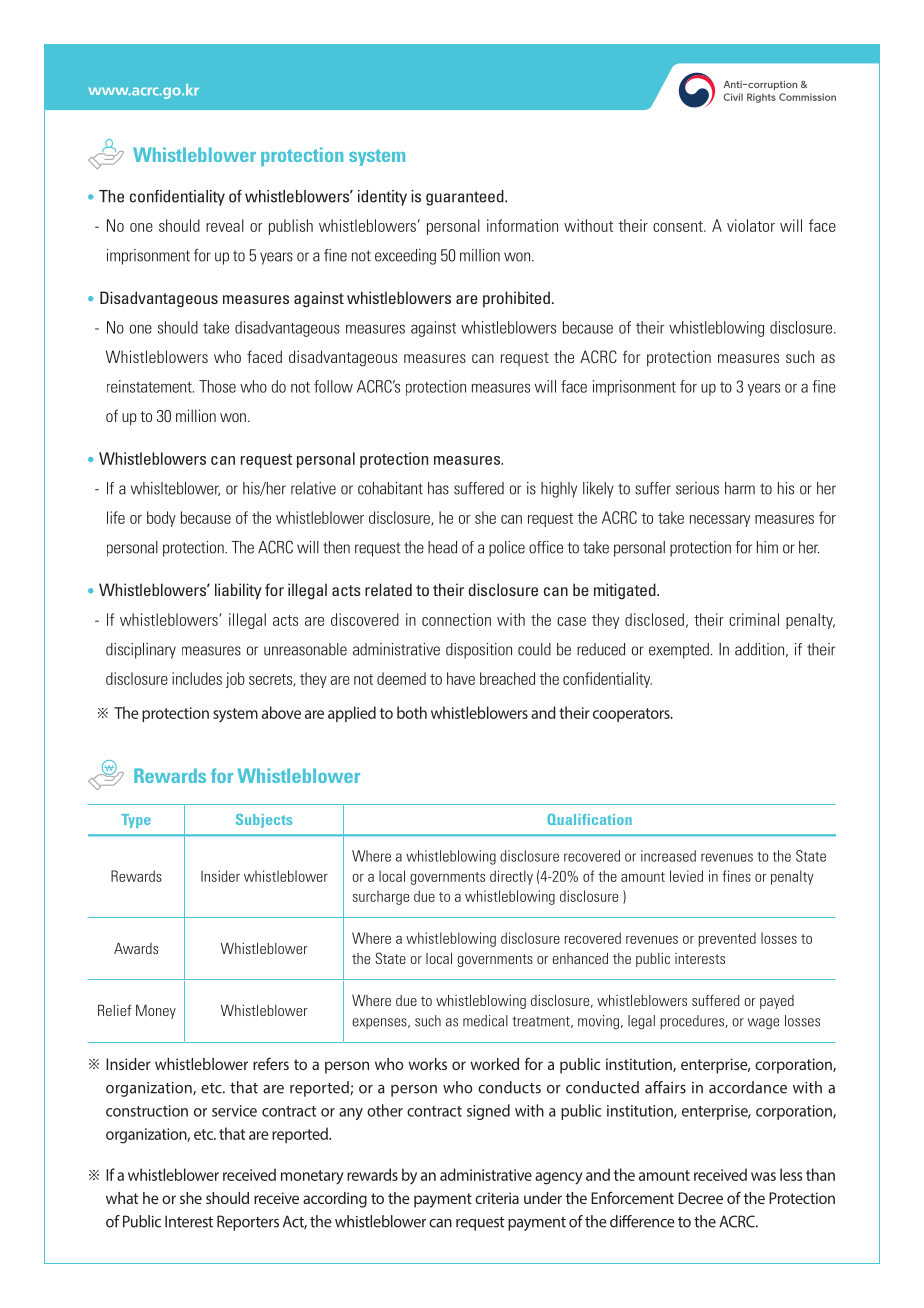 Image resolution: width=924 pixels, height=1308 pixels. I want to click on Awards, so click(136, 948).
